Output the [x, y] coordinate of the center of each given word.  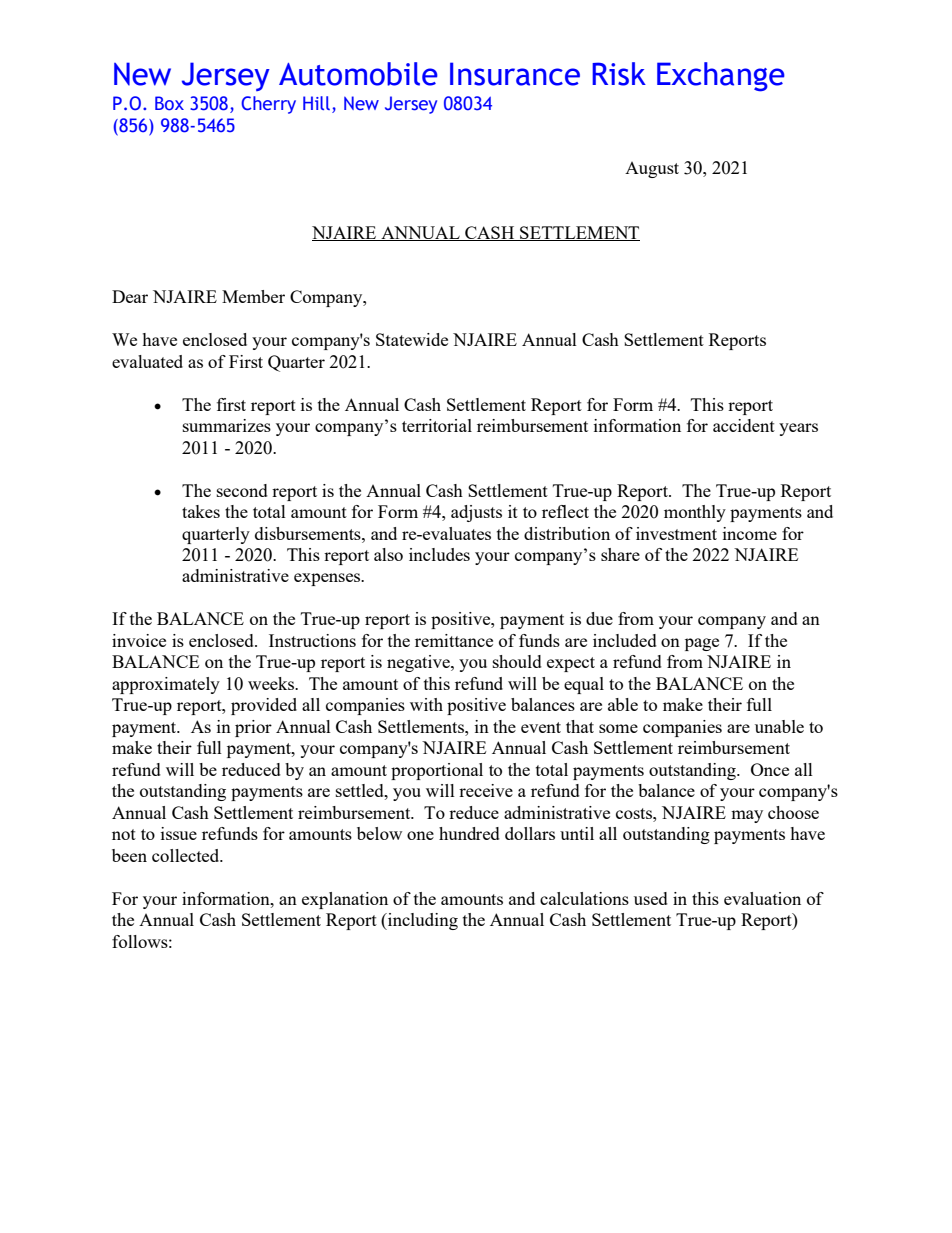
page [702, 644]
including [422, 921]
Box [169, 103]
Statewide [412, 339]
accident [744, 425]
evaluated [147, 361]
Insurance [515, 74]
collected [187, 855]
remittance [454, 640]
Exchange [721, 77]
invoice [139, 640]
